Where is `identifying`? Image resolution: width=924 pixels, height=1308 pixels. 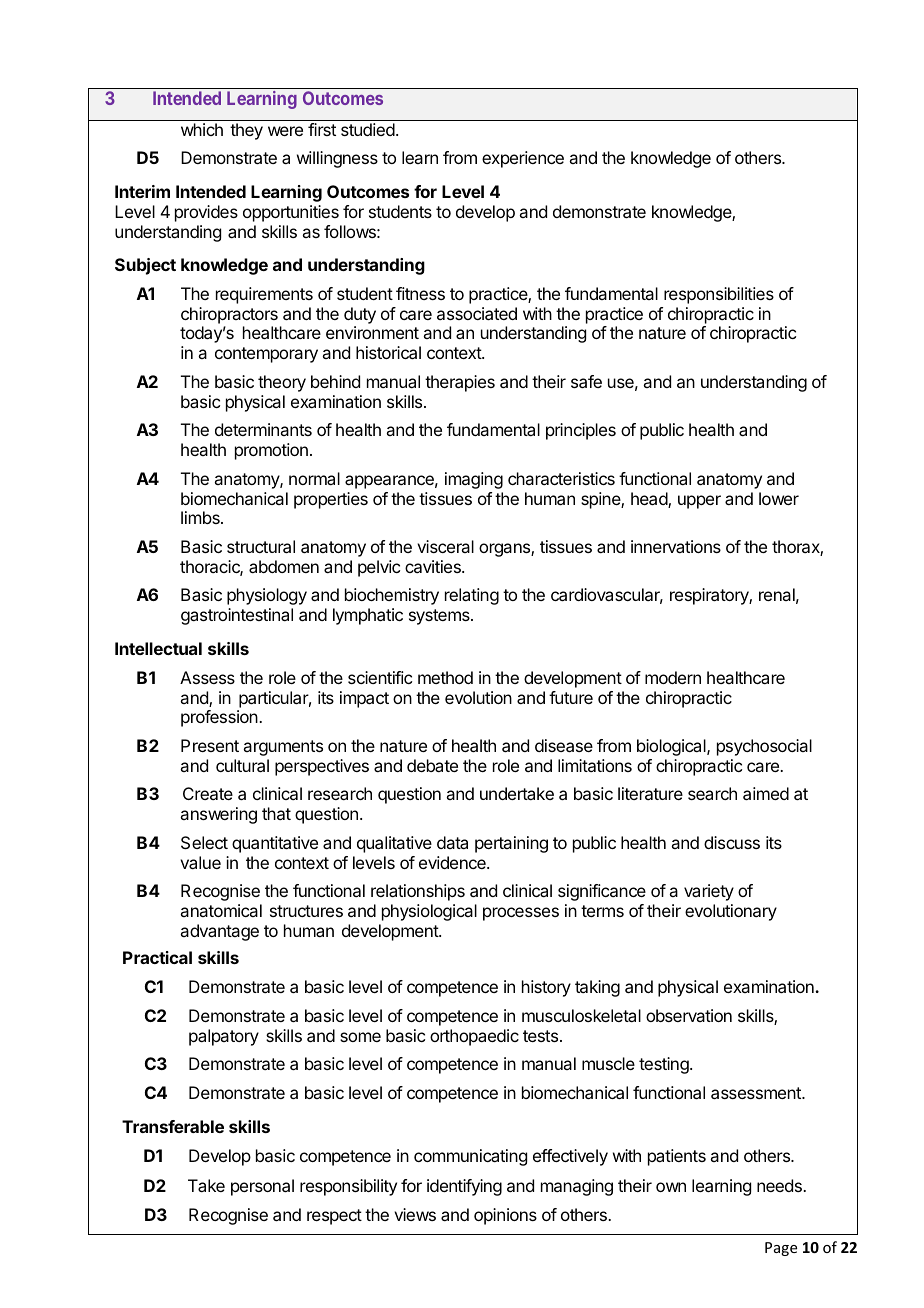
identifying is located at coordinates (464, 1187).
